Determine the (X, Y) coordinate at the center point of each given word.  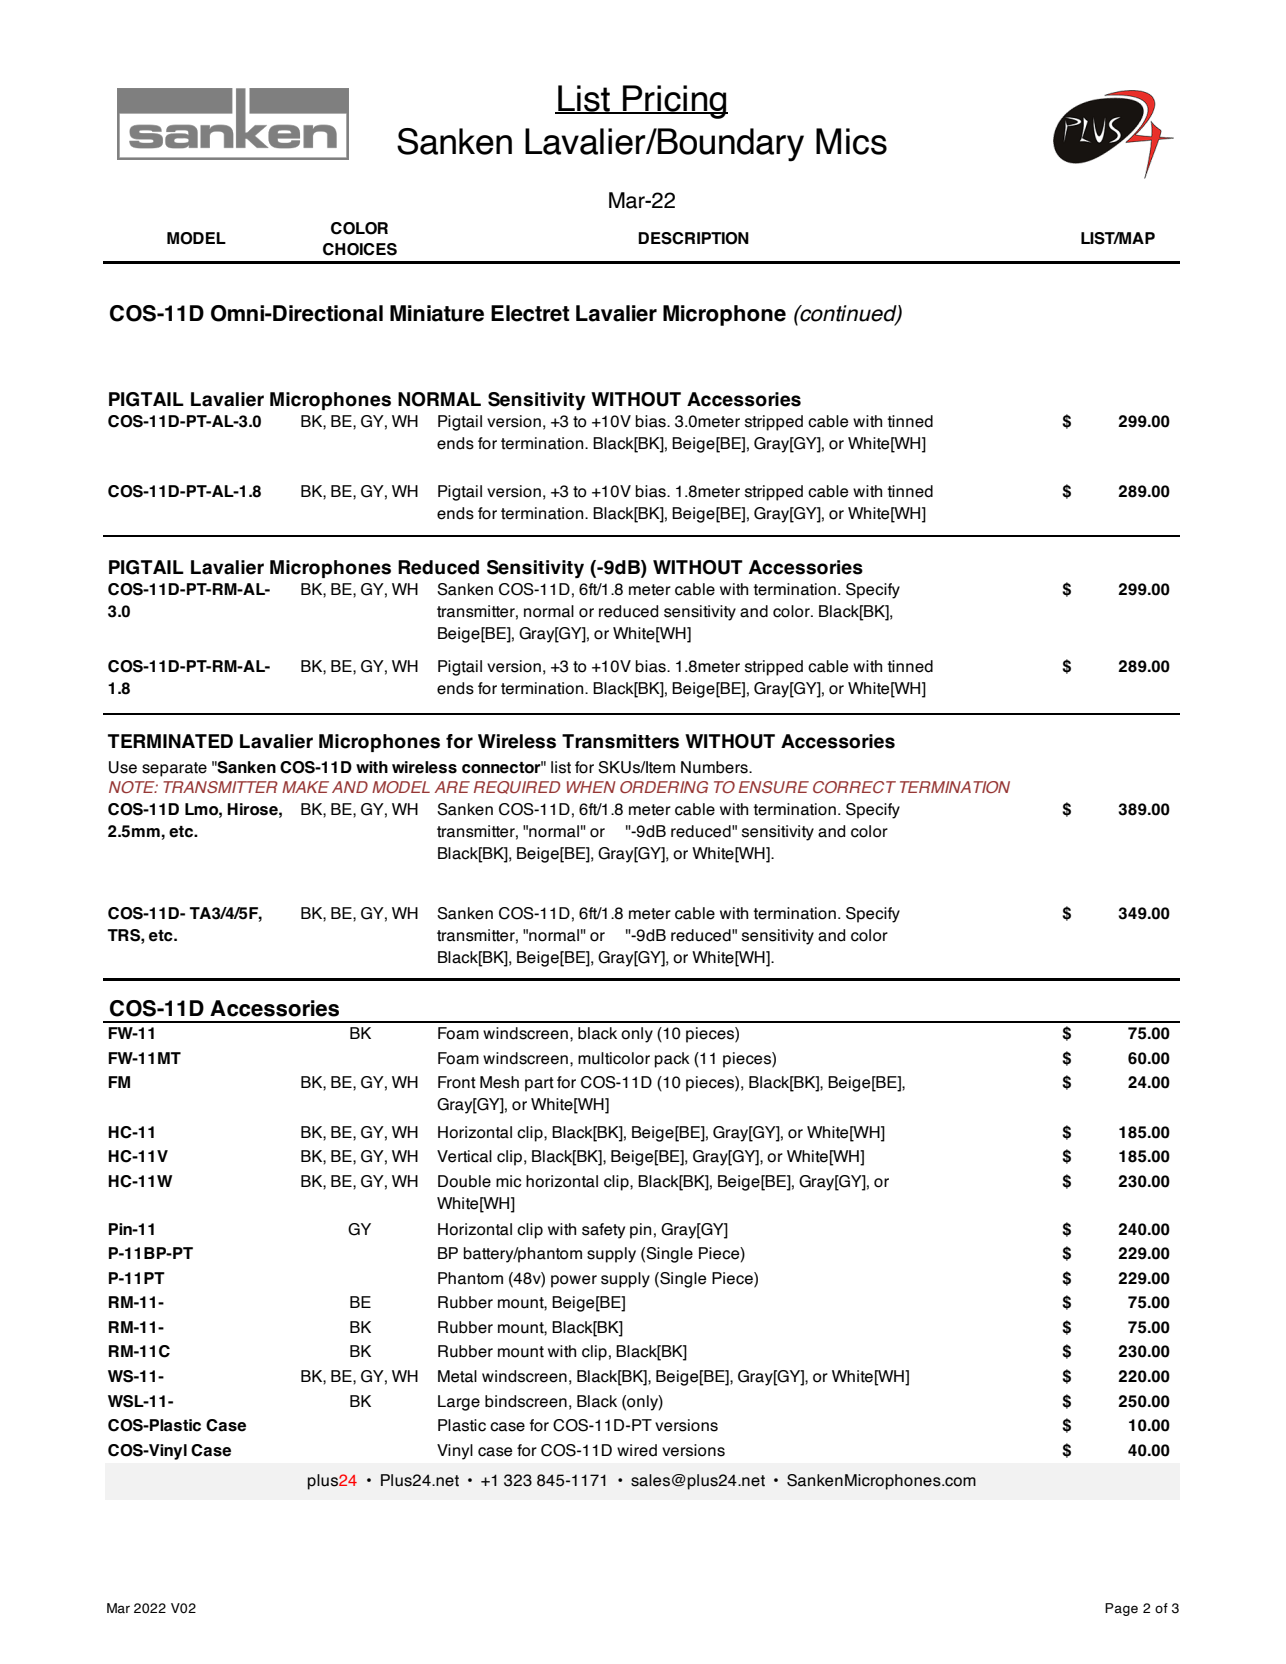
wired (637, 1450)
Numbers (715, 767)
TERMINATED (170, 741)
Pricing (674, 102)
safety (603, 1231)
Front (457, 1082)
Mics (851, 141)
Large (459, 1403)
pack (672, 1060)
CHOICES (360, 249)
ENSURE (774, 787)
